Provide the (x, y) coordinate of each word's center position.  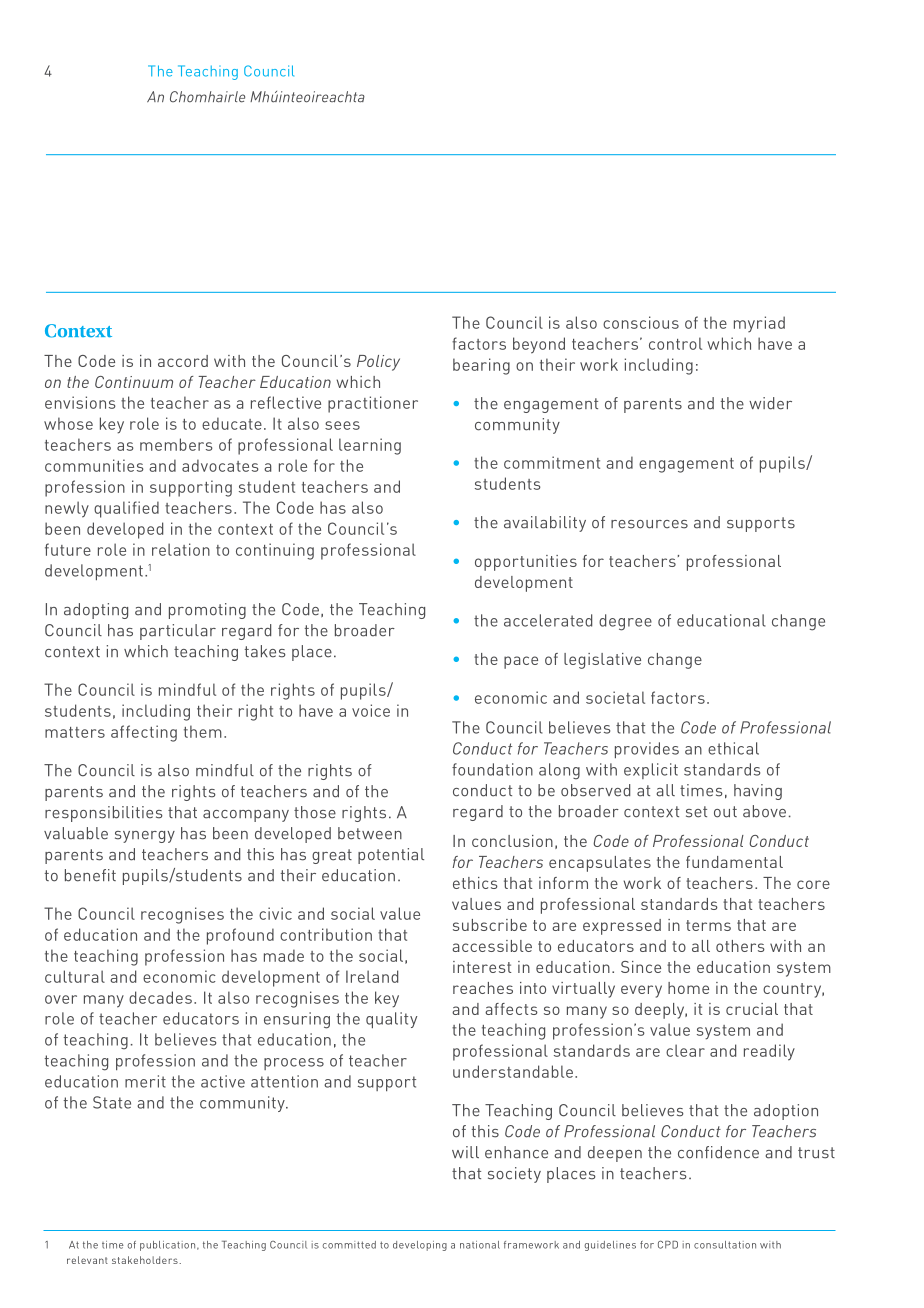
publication (169, 1246)
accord (183, 361)
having (758, 792)
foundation (492, 769)
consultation (725, 1245)
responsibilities (104, 814)
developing (420, 1246)
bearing (481, 366)
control (675, 343)
